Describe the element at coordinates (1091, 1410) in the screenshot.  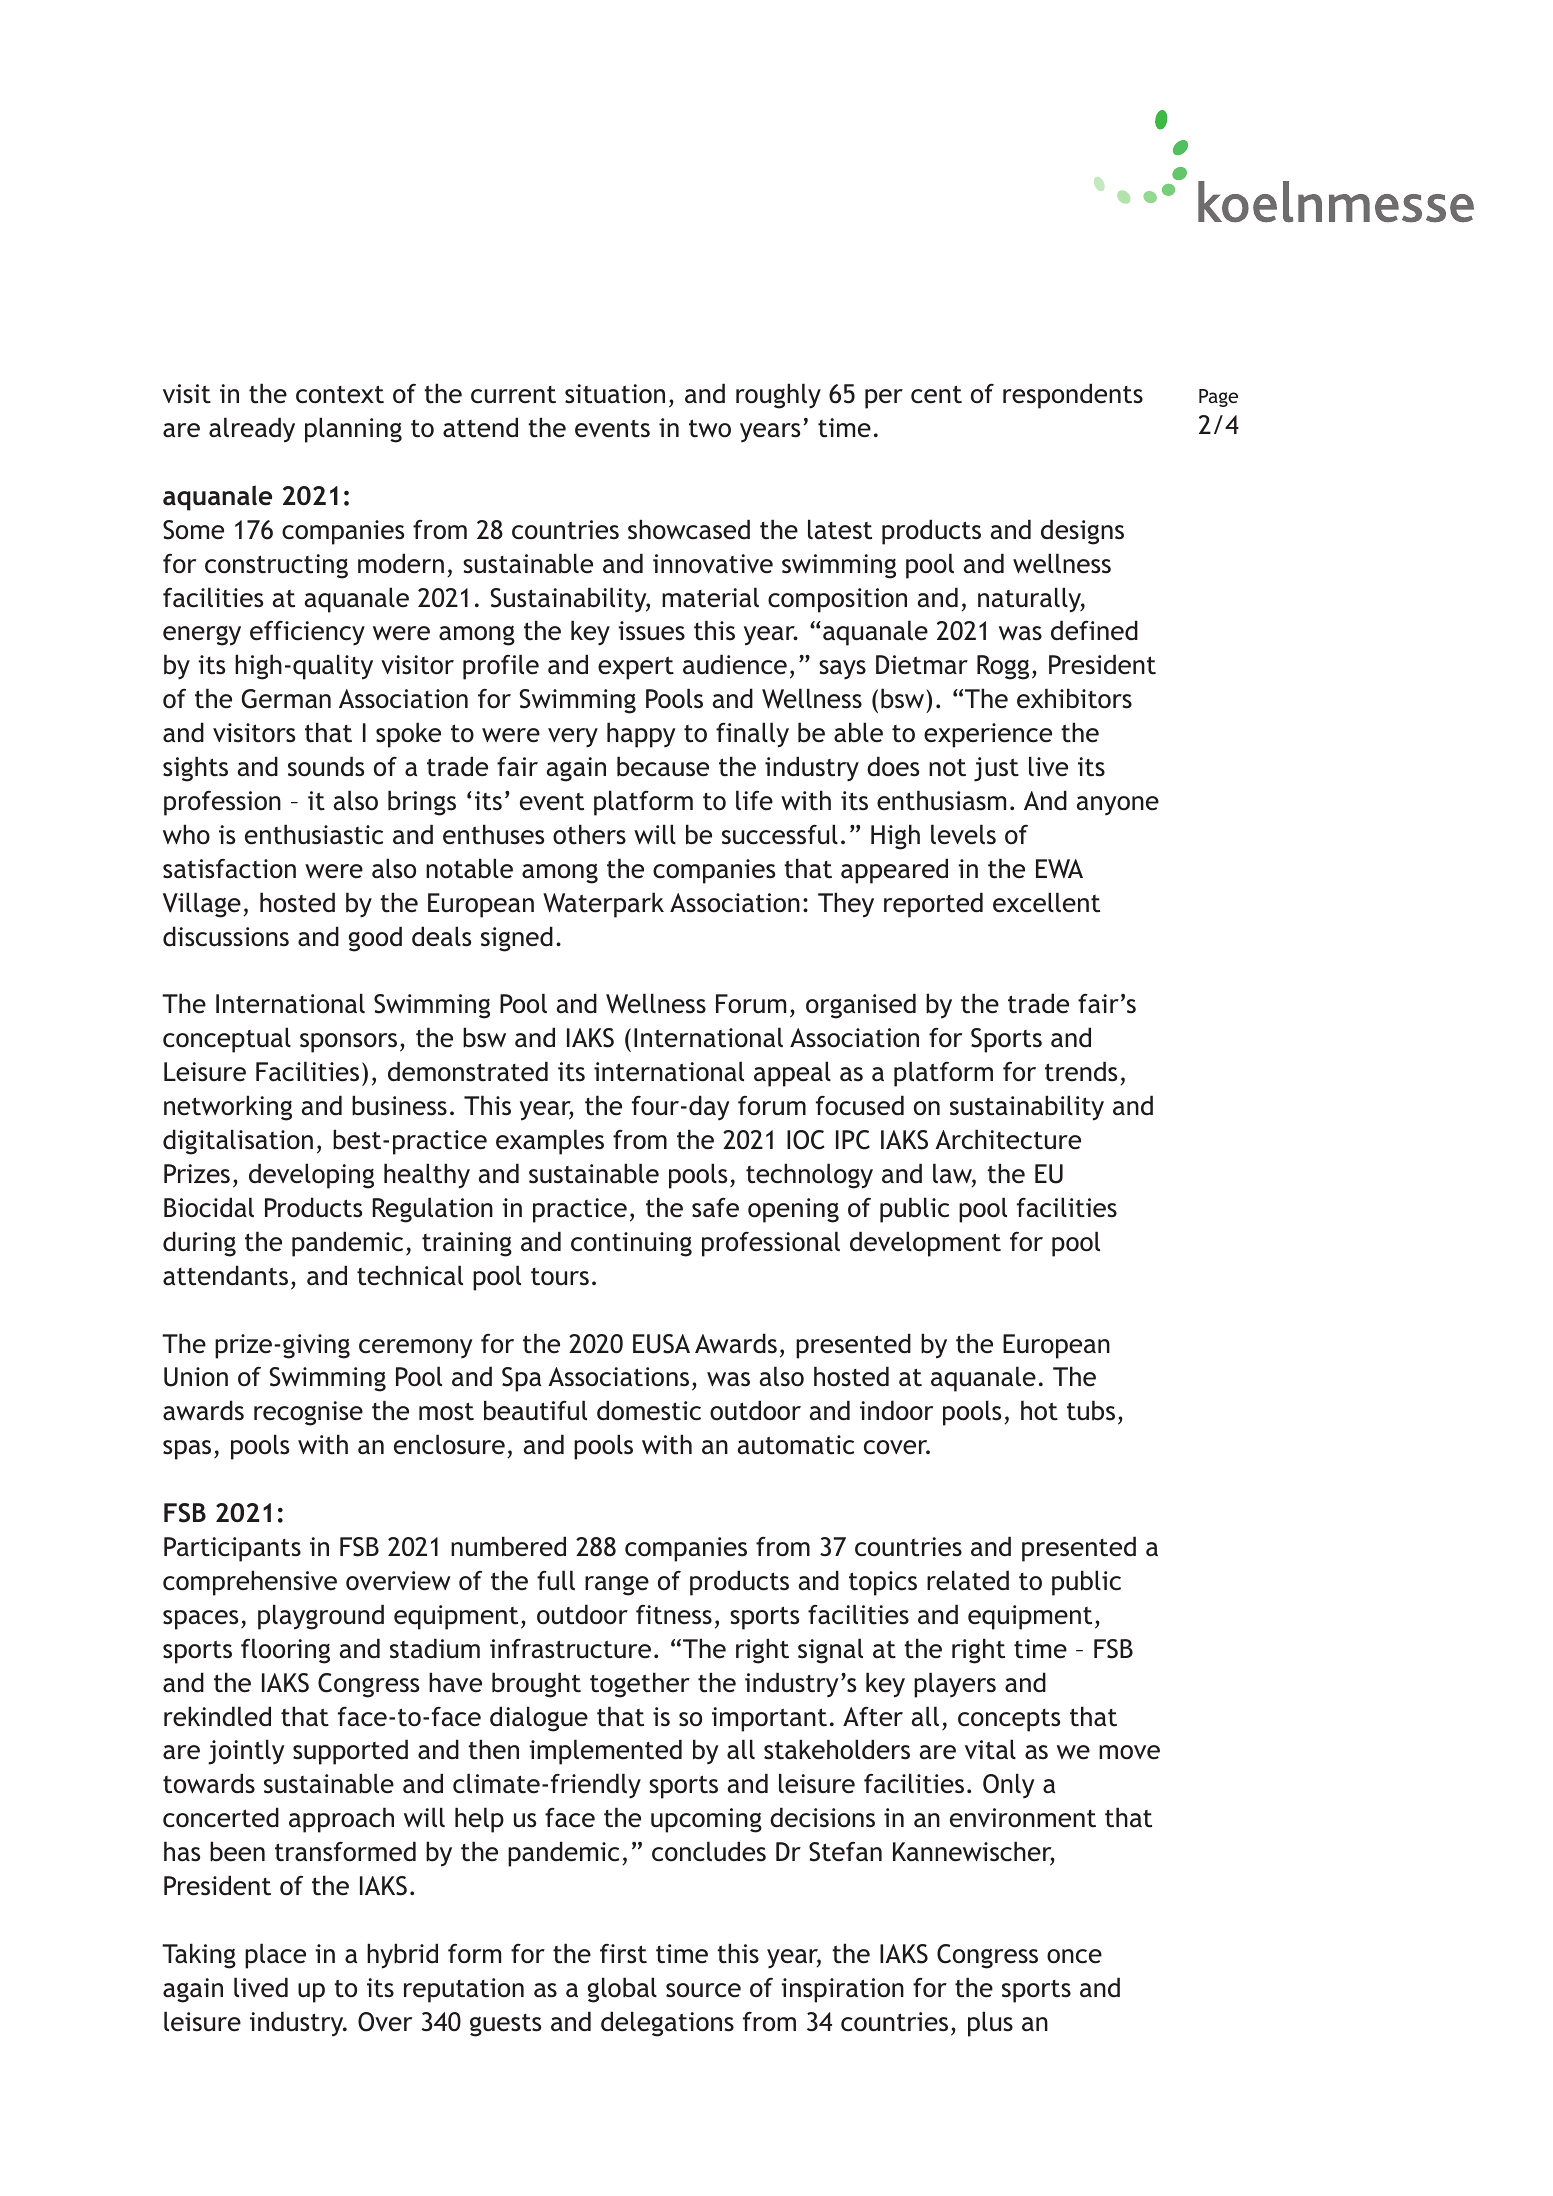
I see `tubs` at that location.
